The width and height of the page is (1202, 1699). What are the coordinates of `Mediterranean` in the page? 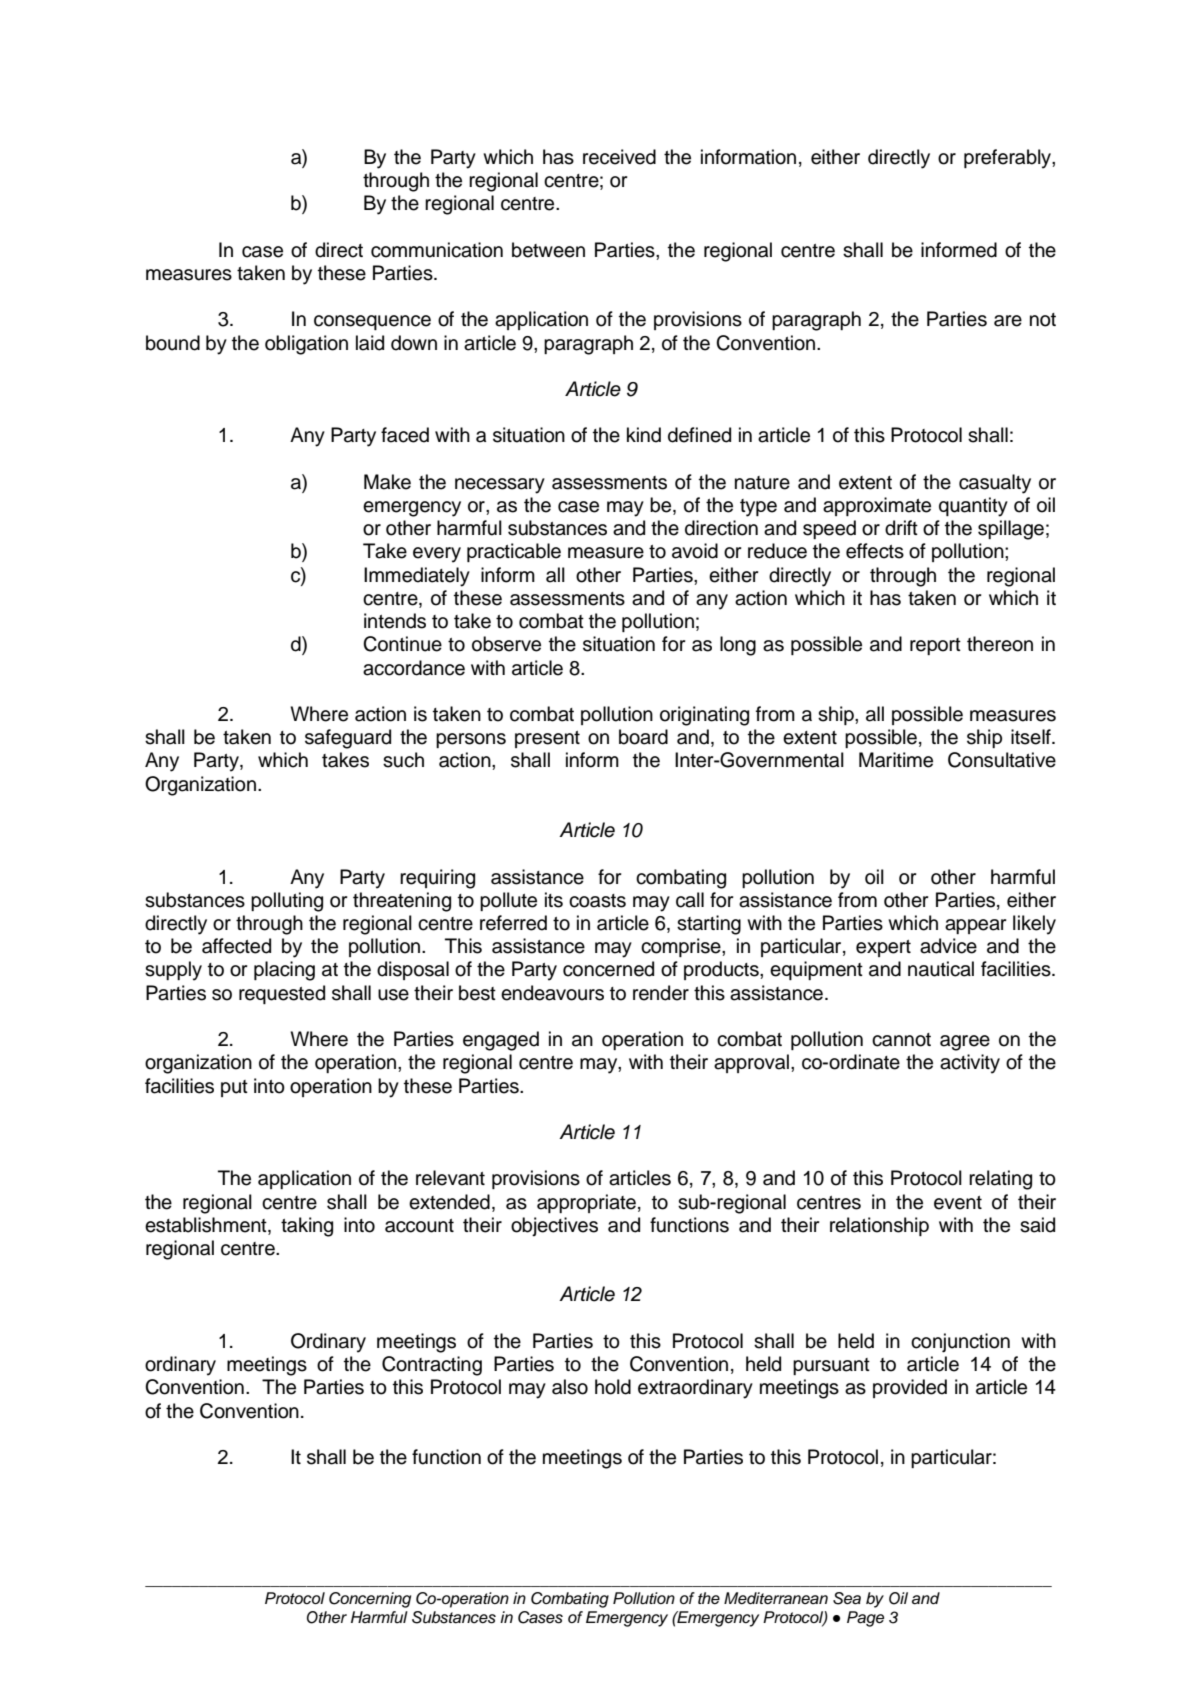 It's located at (776, 1598).
